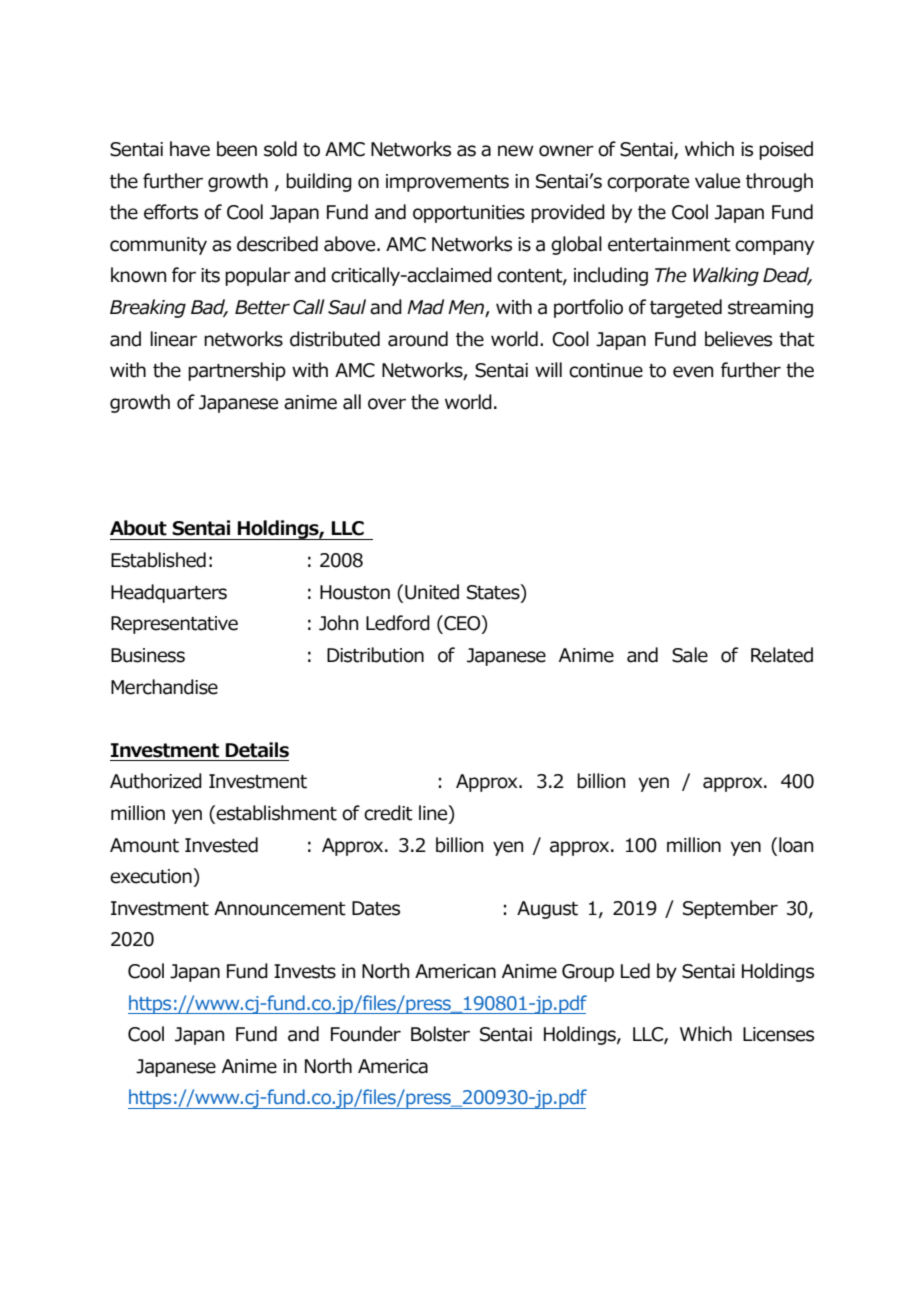 The width and height of the page is (924, 1308). Describe the element at coordinates (717, 181) in the page. I see `value` at that location.
